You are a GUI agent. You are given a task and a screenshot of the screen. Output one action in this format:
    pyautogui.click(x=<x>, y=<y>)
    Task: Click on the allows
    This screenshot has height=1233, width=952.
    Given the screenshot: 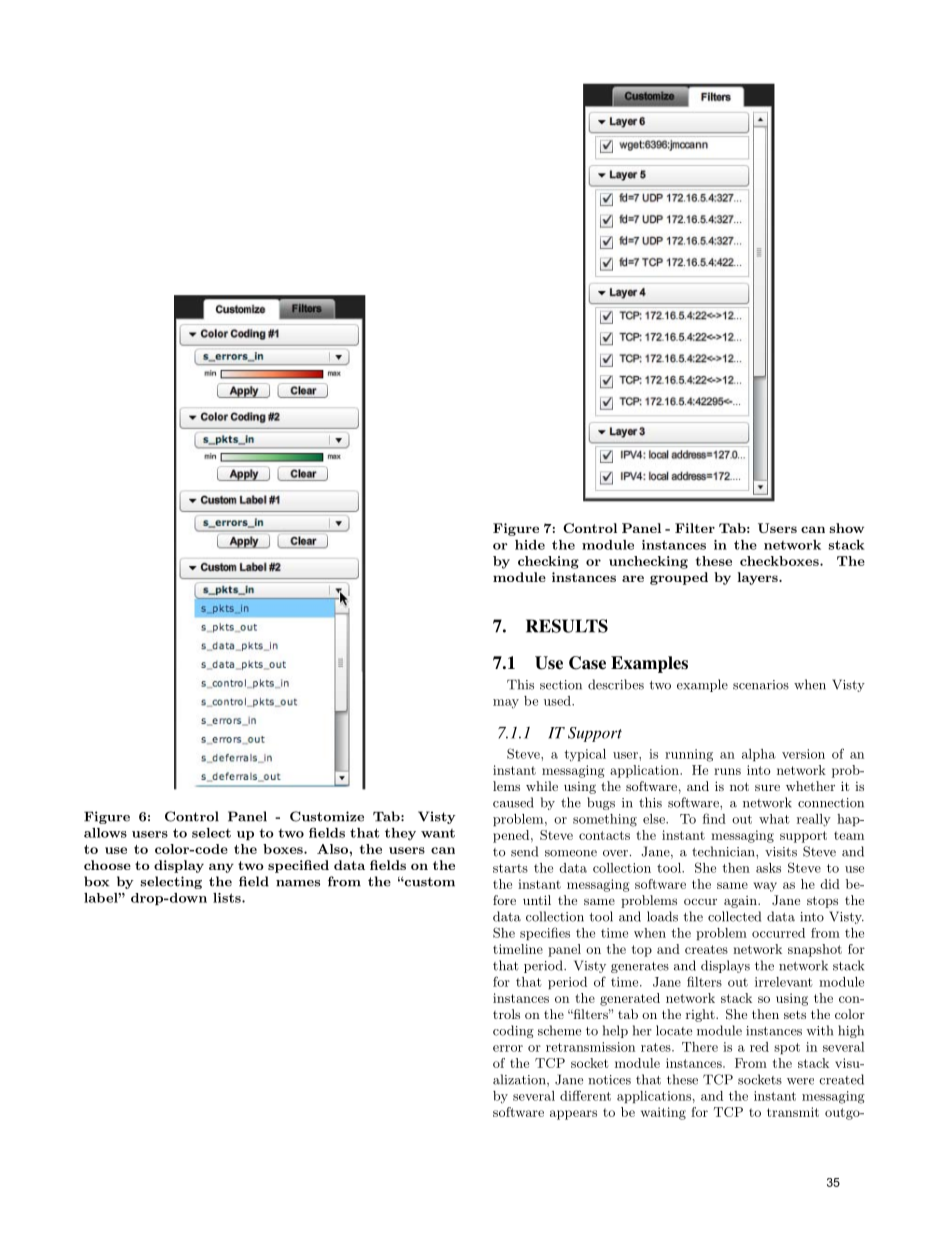 What is the action you would take?
    pyautogui.click(x=105, y=833)
